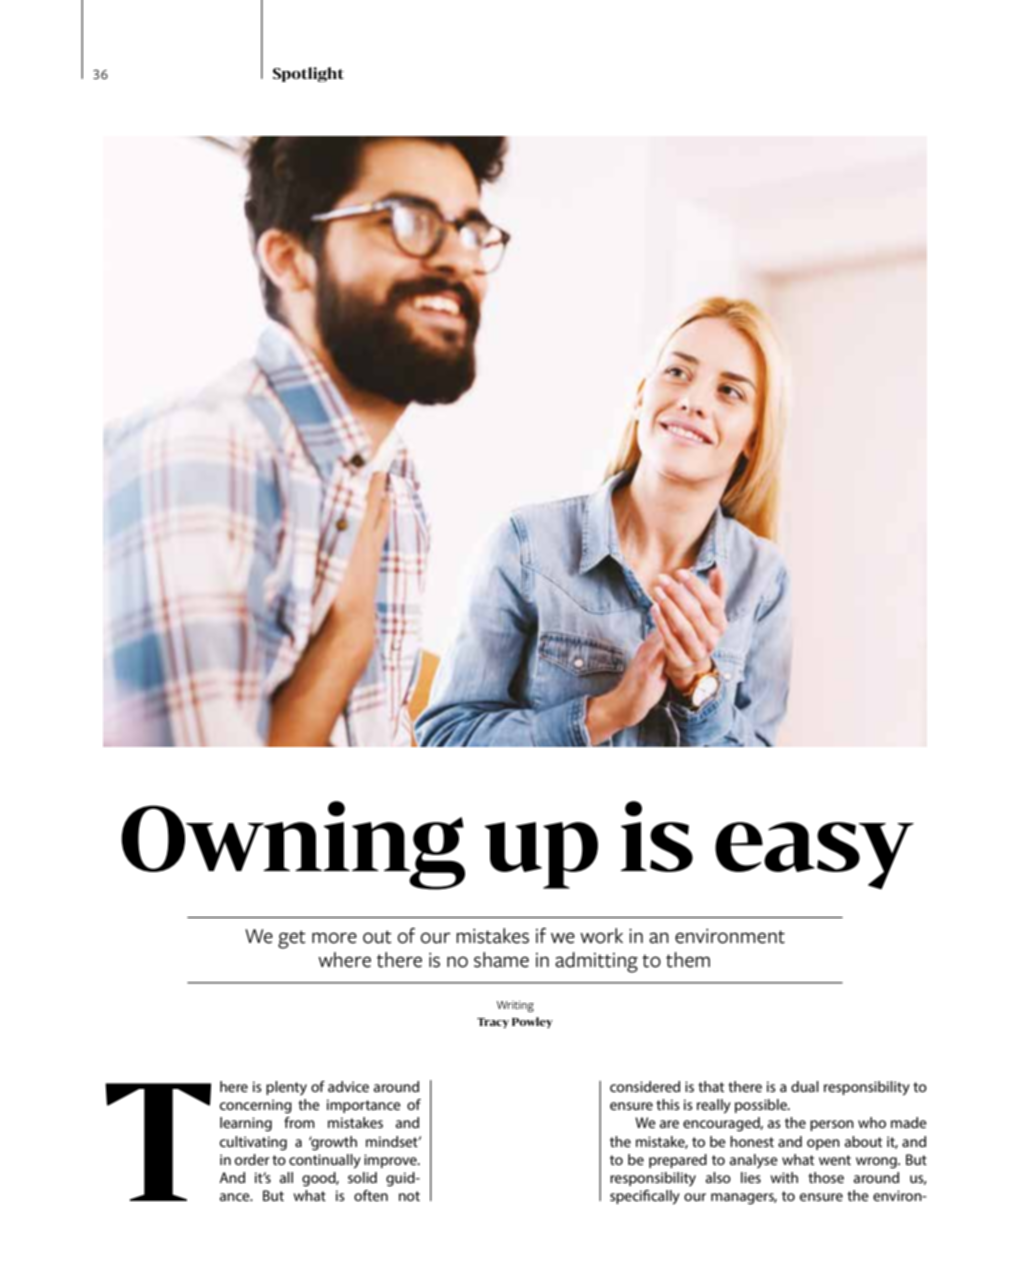 The width and height of the screenshot is (1030, 1288). What do you see at coordinates (645, 1197) in the screenshot?
I see `specifically` at bounding box center [645, 1197].
